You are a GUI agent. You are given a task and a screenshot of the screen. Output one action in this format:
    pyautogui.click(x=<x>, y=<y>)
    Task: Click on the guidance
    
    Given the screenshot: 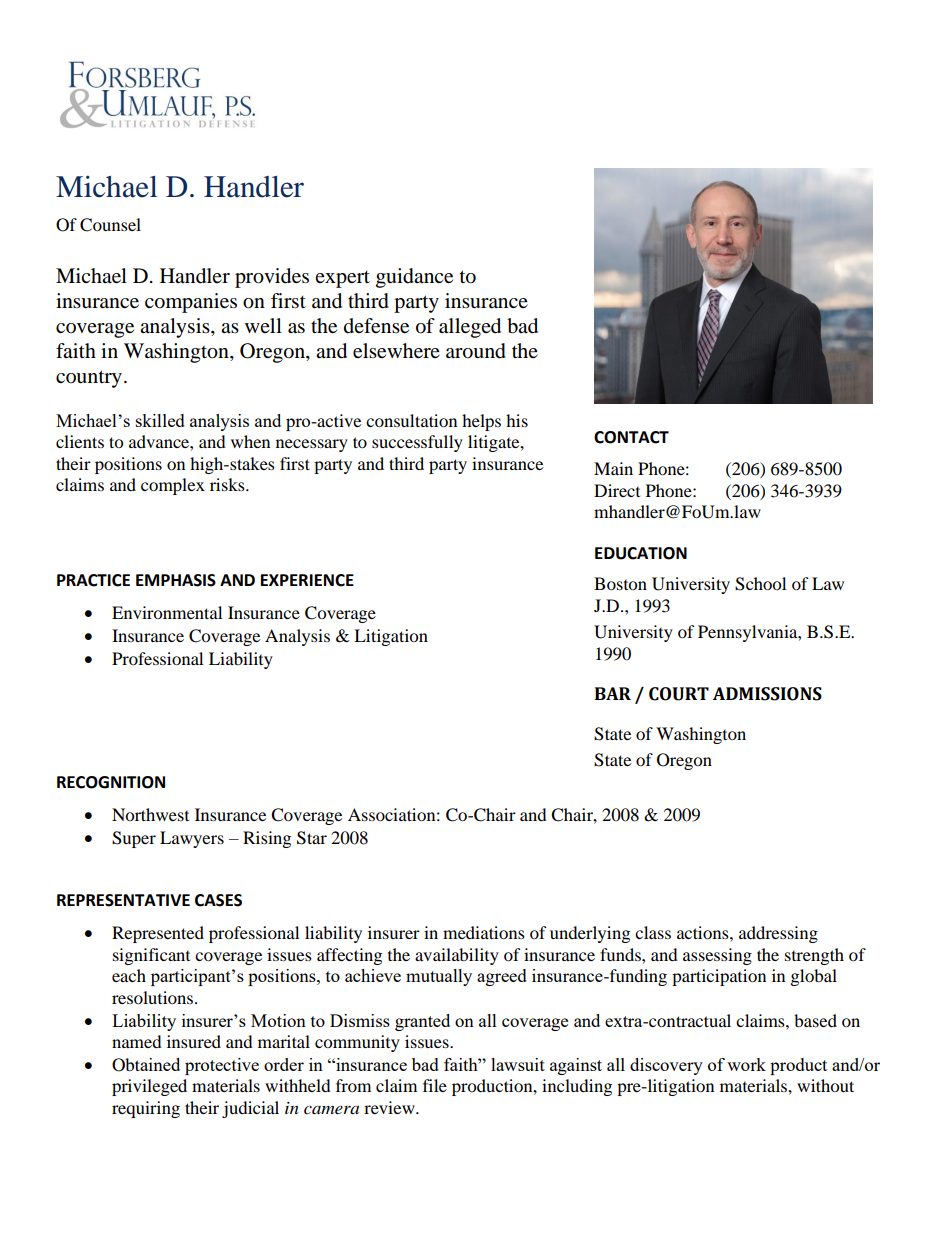 What is the action you would take?
    pyautogui.click(x=414, y=278)
